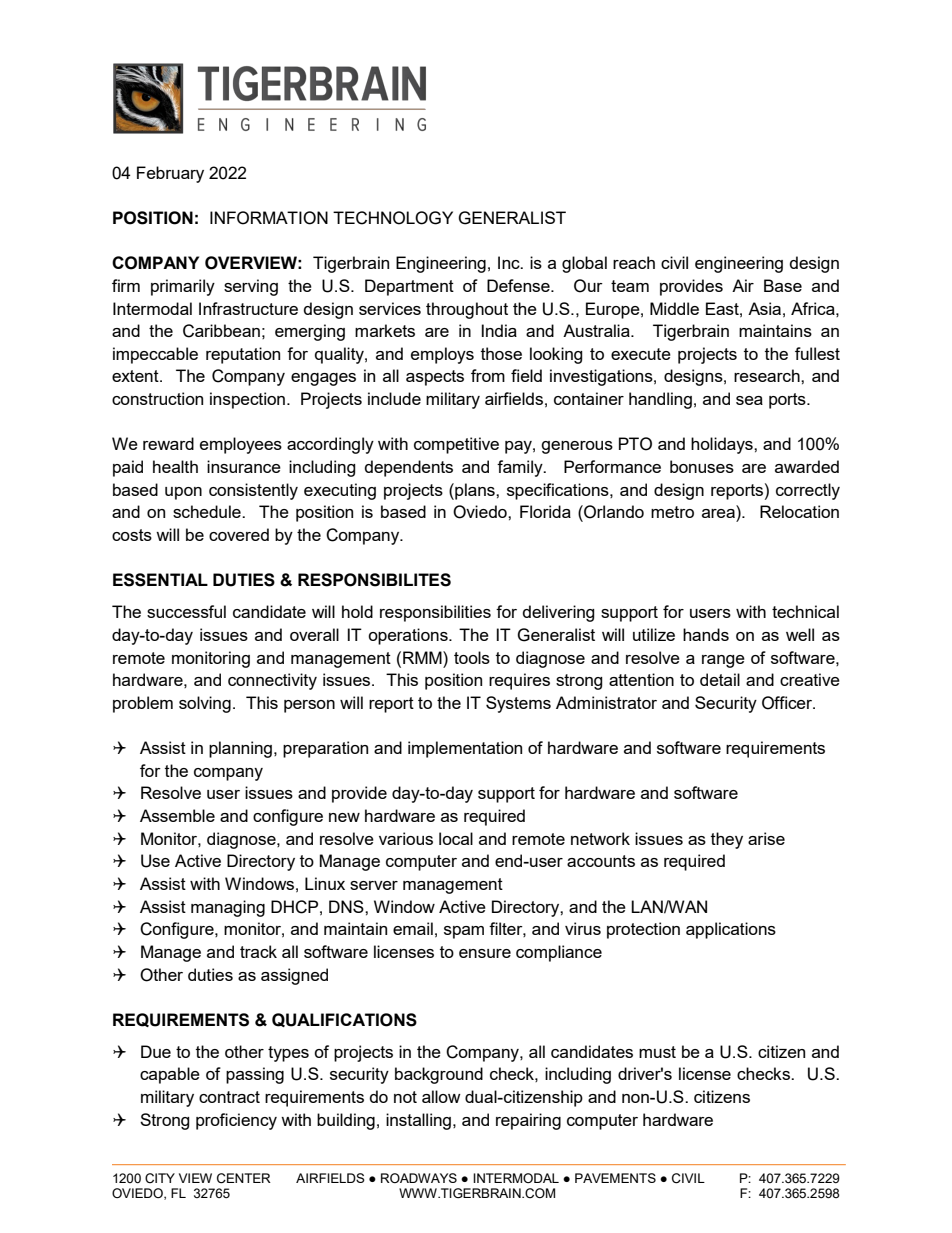 The image size is (952, 1233). I want to click on TECHNOLOGY, so click(393, 218).
